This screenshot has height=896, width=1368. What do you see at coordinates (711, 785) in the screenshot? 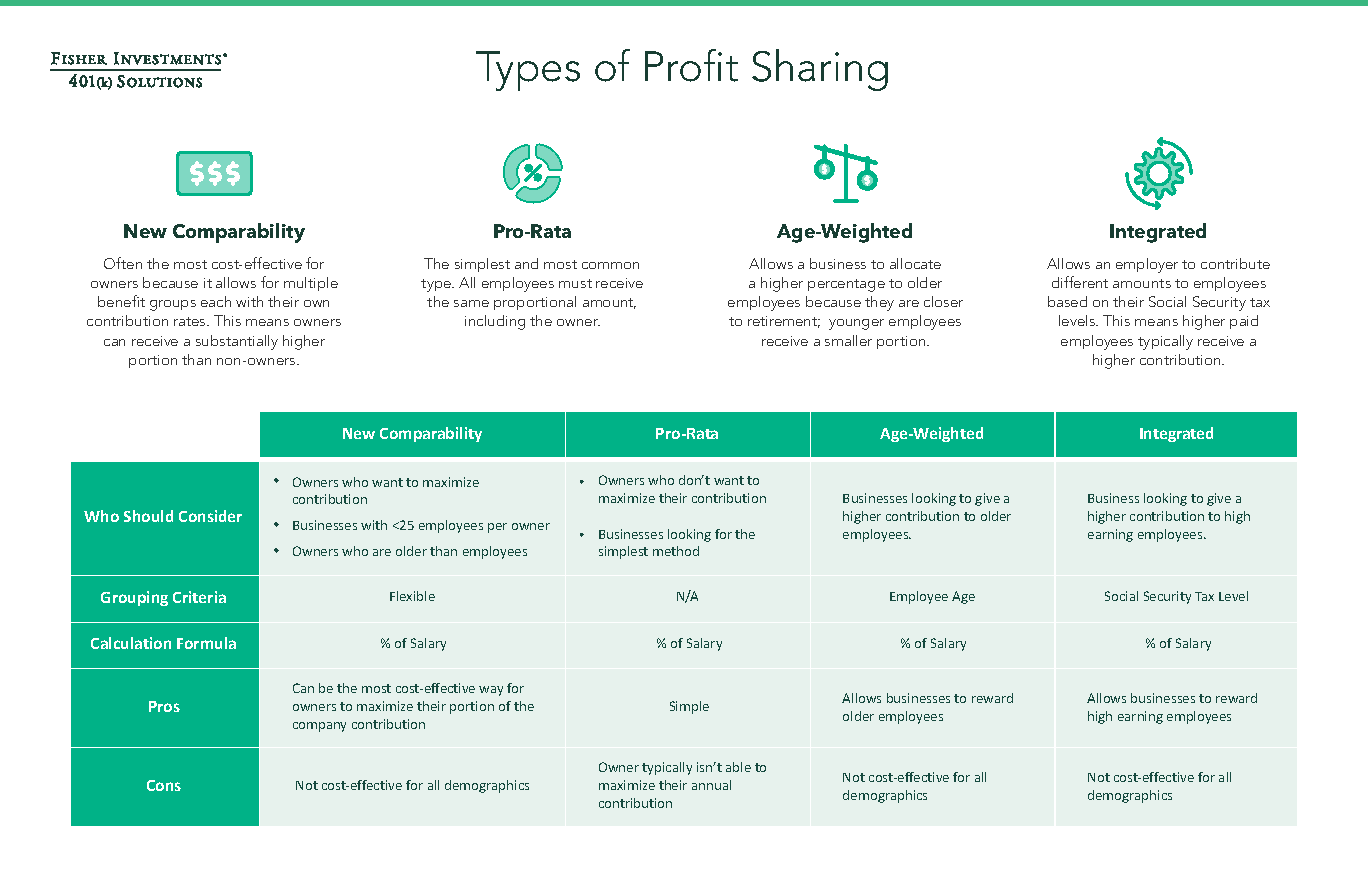
I see `annual` at bounding box center [711, 785].
